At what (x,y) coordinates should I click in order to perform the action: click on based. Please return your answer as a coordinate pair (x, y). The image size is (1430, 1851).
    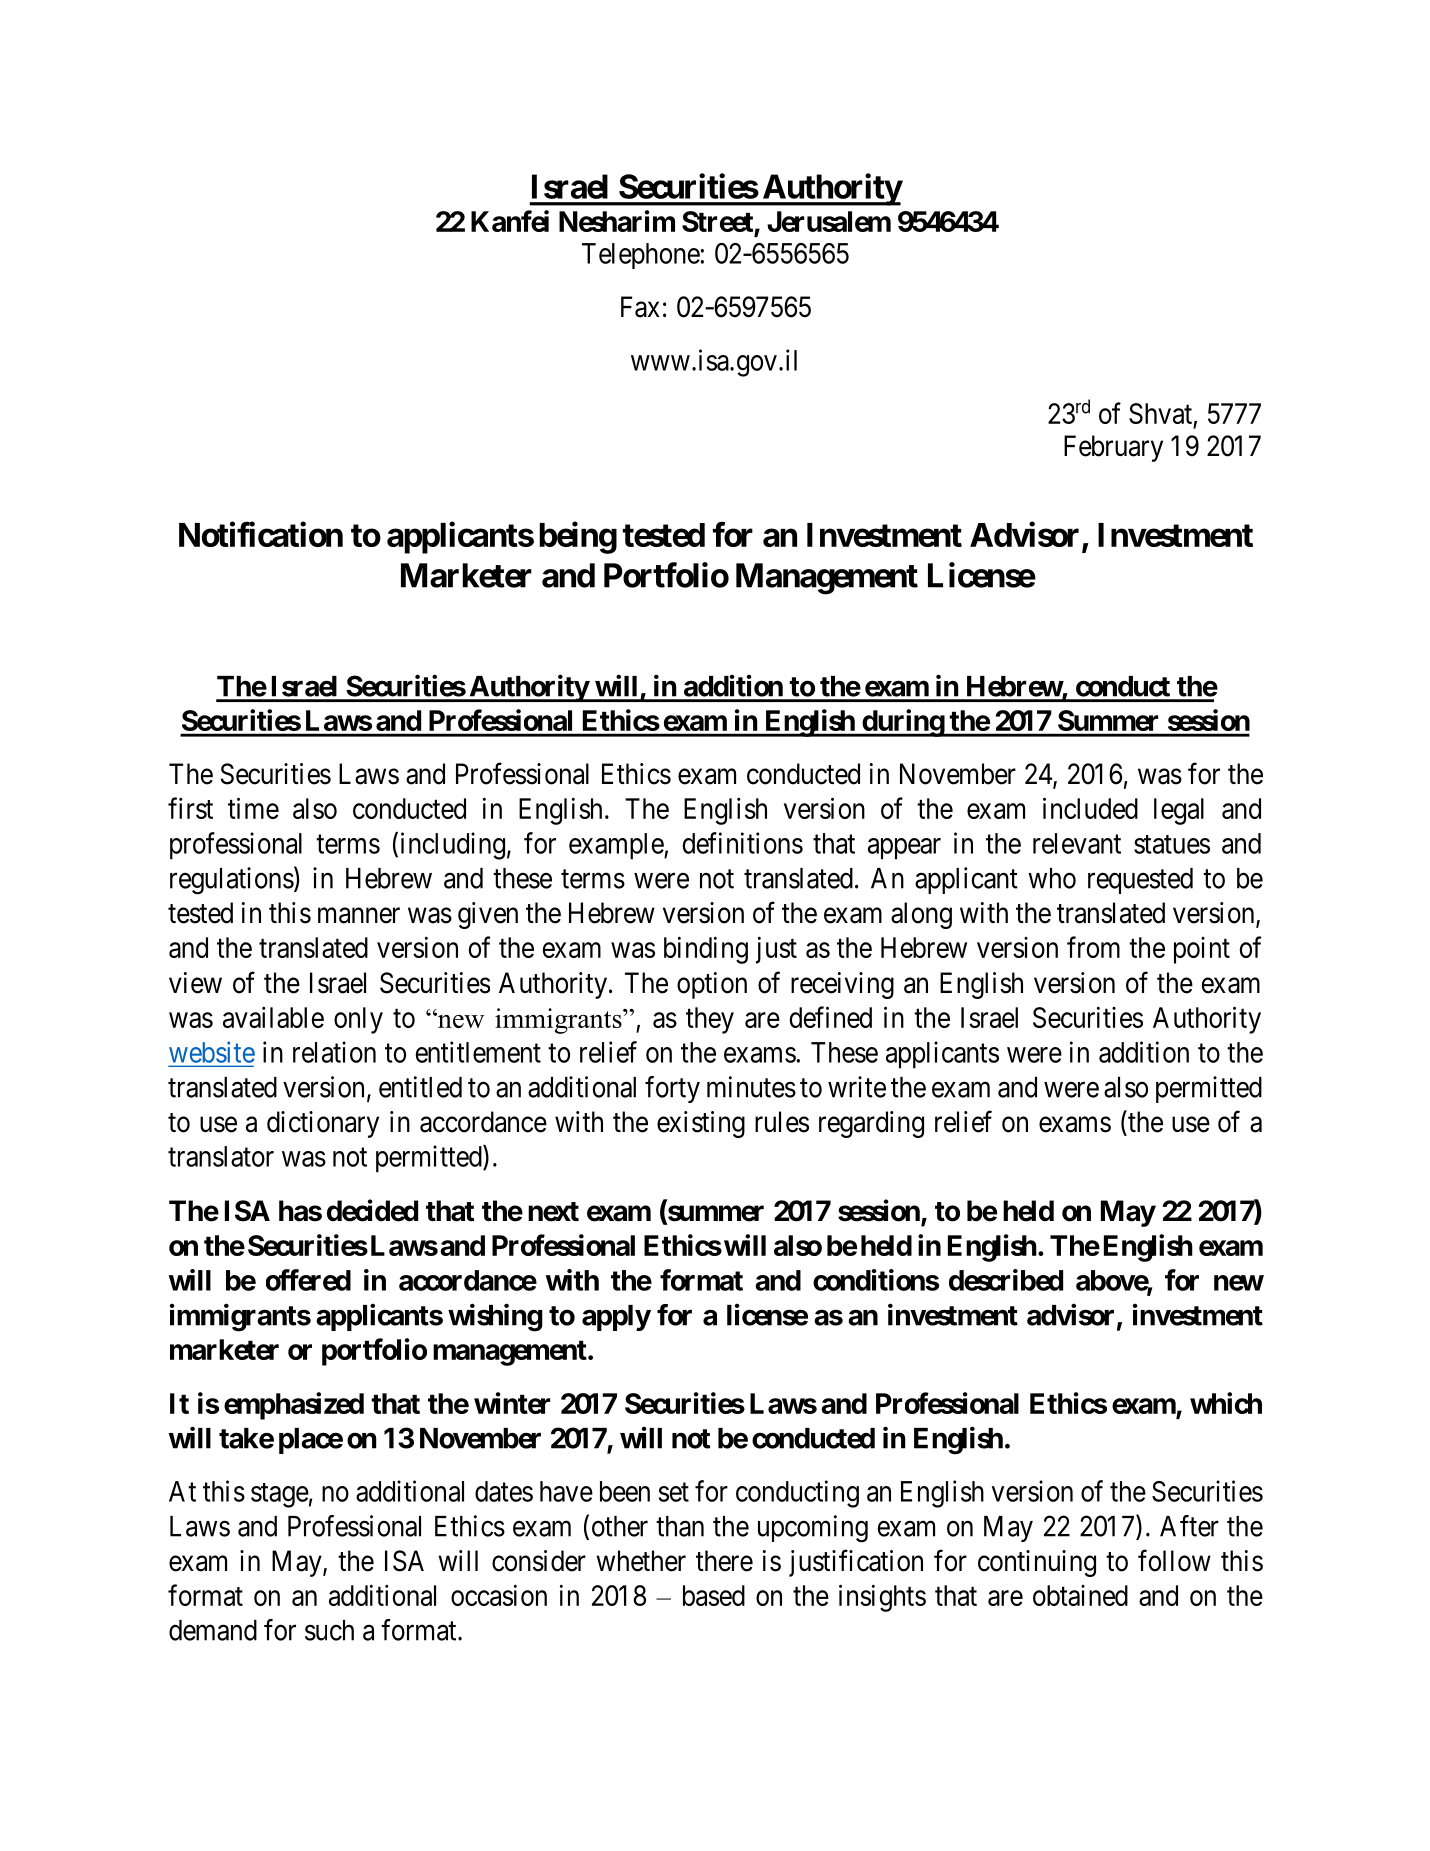
    Looking at the image, I should click on (714, 1595).
